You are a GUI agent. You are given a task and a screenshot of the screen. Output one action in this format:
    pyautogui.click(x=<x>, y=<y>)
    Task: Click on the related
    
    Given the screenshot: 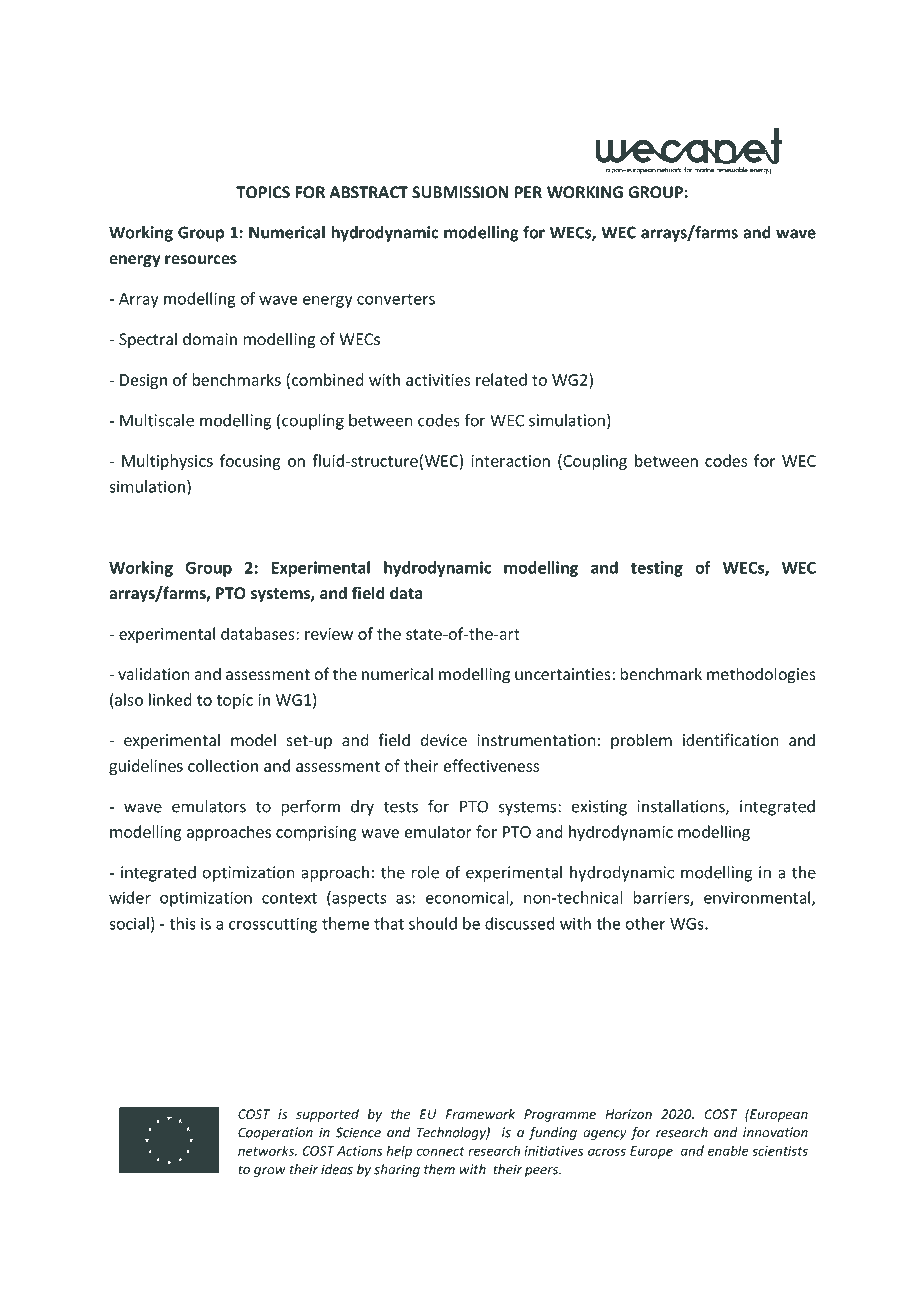 What is the action you would take?
    pyautogui.click(x=501, y=379)
